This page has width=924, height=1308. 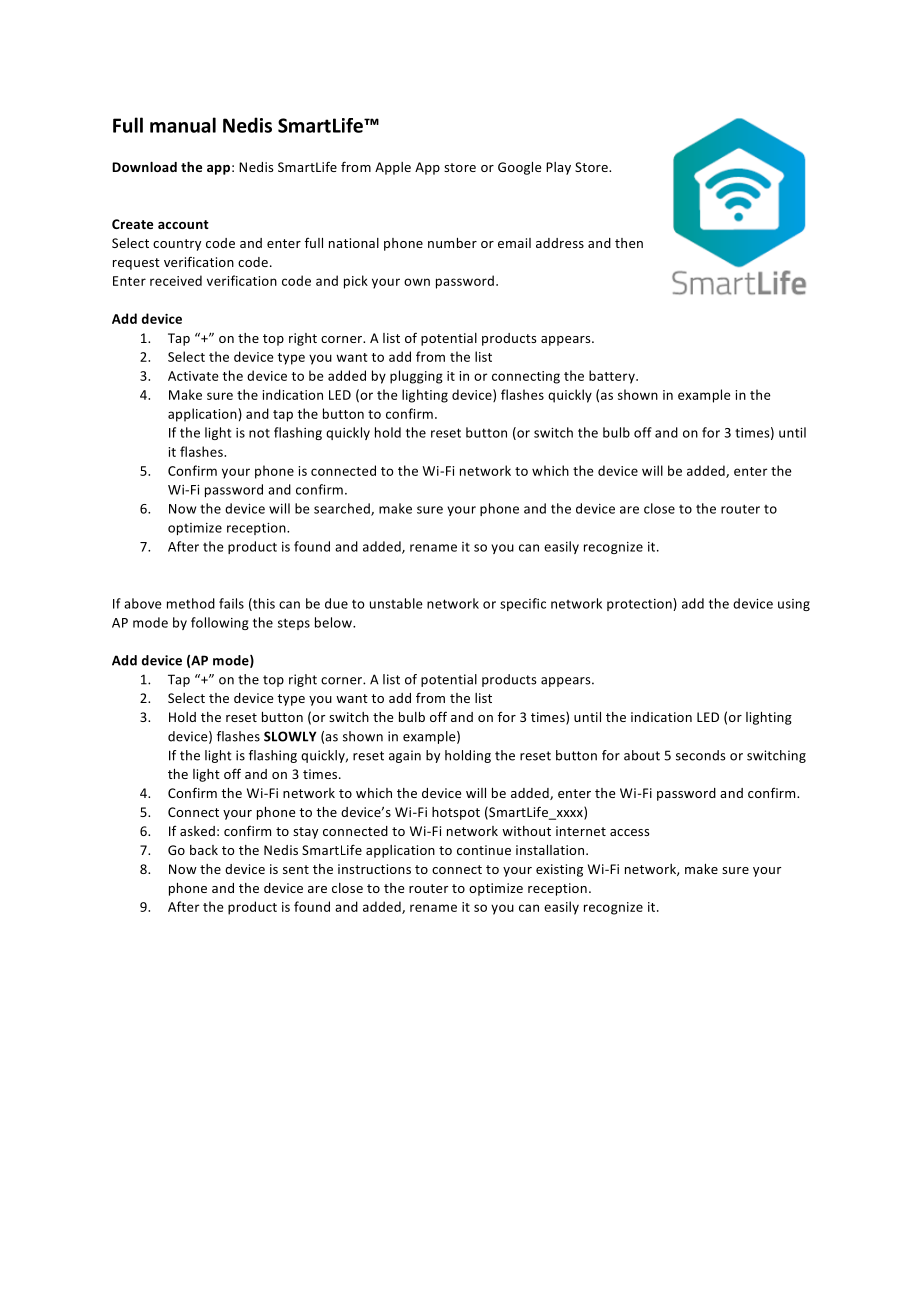 I want to click on specific, so click(x=523, y=604).
